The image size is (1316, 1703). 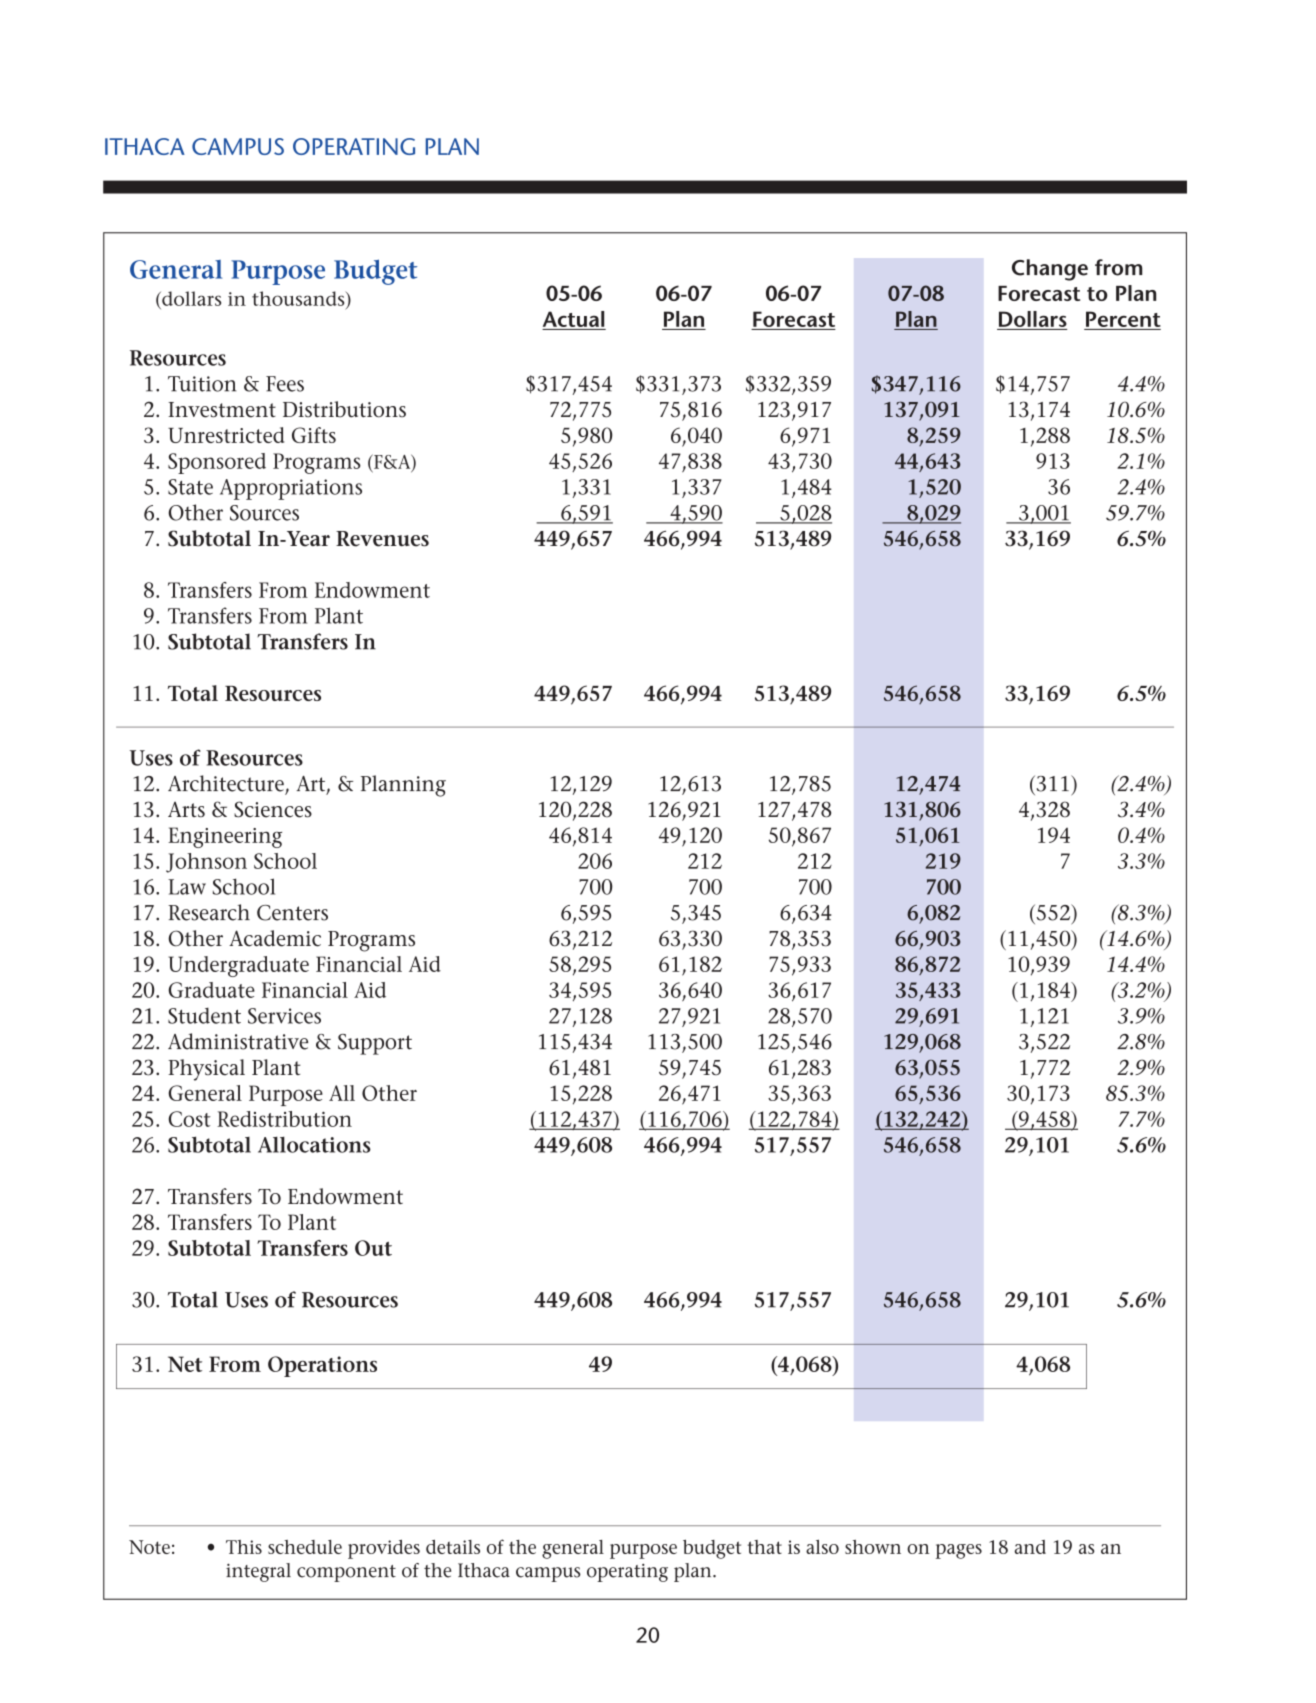 What do you see at coordinates (765, 1547) in the image?
I see `that` at bounding box center [765, 1547].
